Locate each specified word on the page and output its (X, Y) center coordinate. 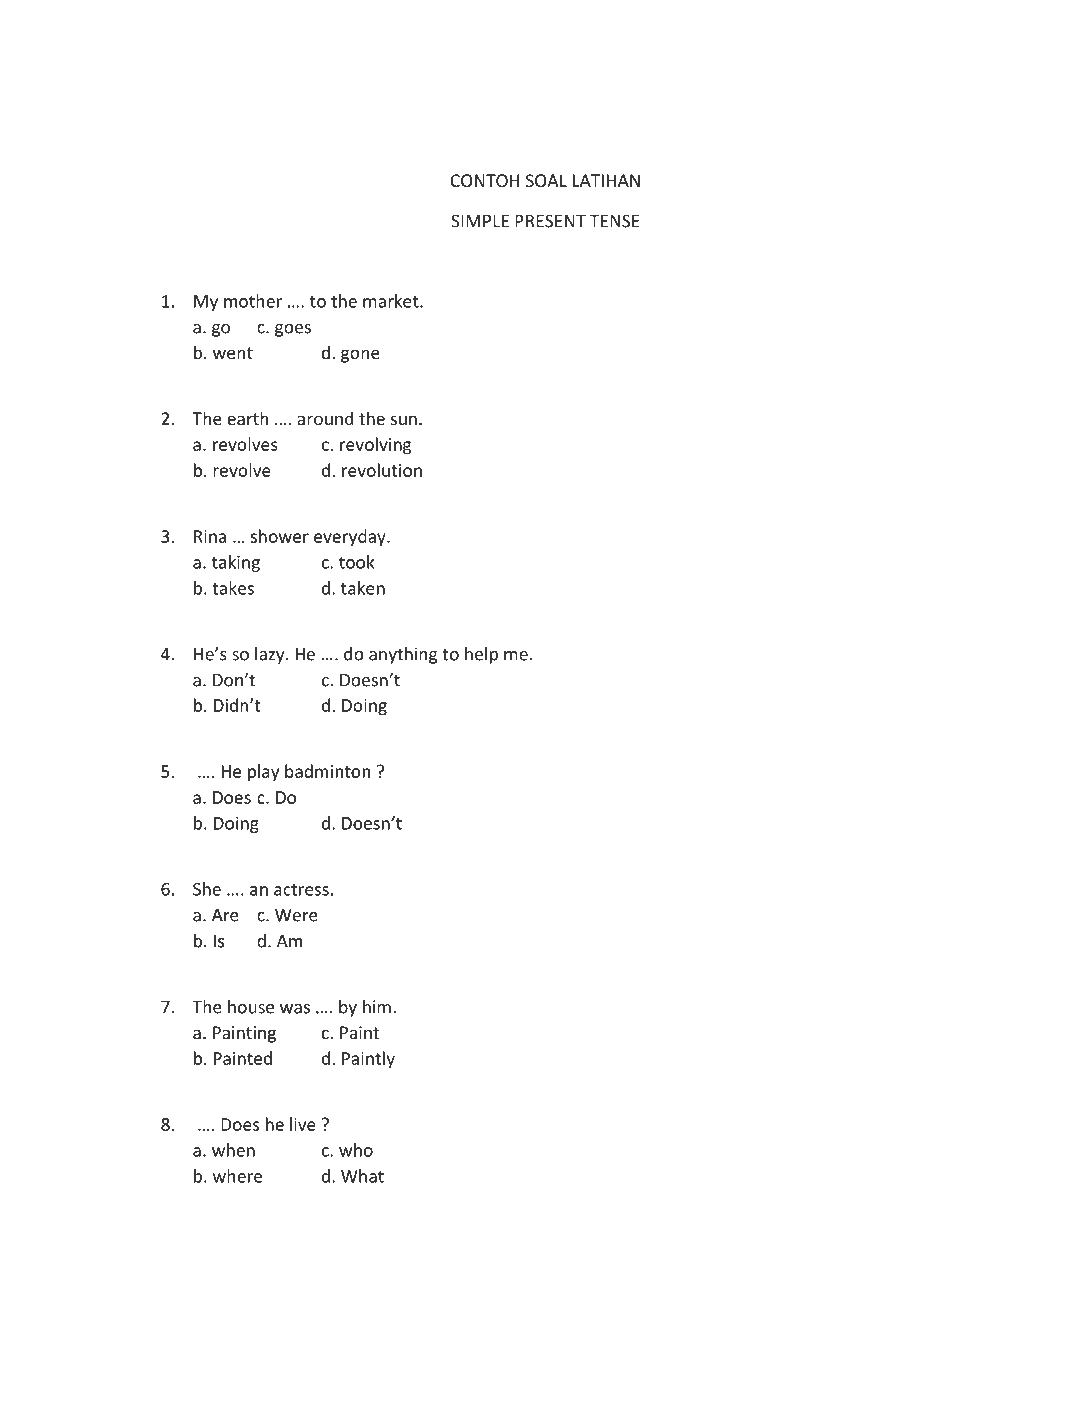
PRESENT (550, 221)
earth (247, 418)
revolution (382, 470)
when (233, 1150)
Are (225, 915)
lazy (271, 655)
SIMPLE (480, 221)
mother (253, 301)
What (362, 1176)
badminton (328, 771)
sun (404, 420)
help (481, 655)
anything (403, 655)
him (377, 1007)
